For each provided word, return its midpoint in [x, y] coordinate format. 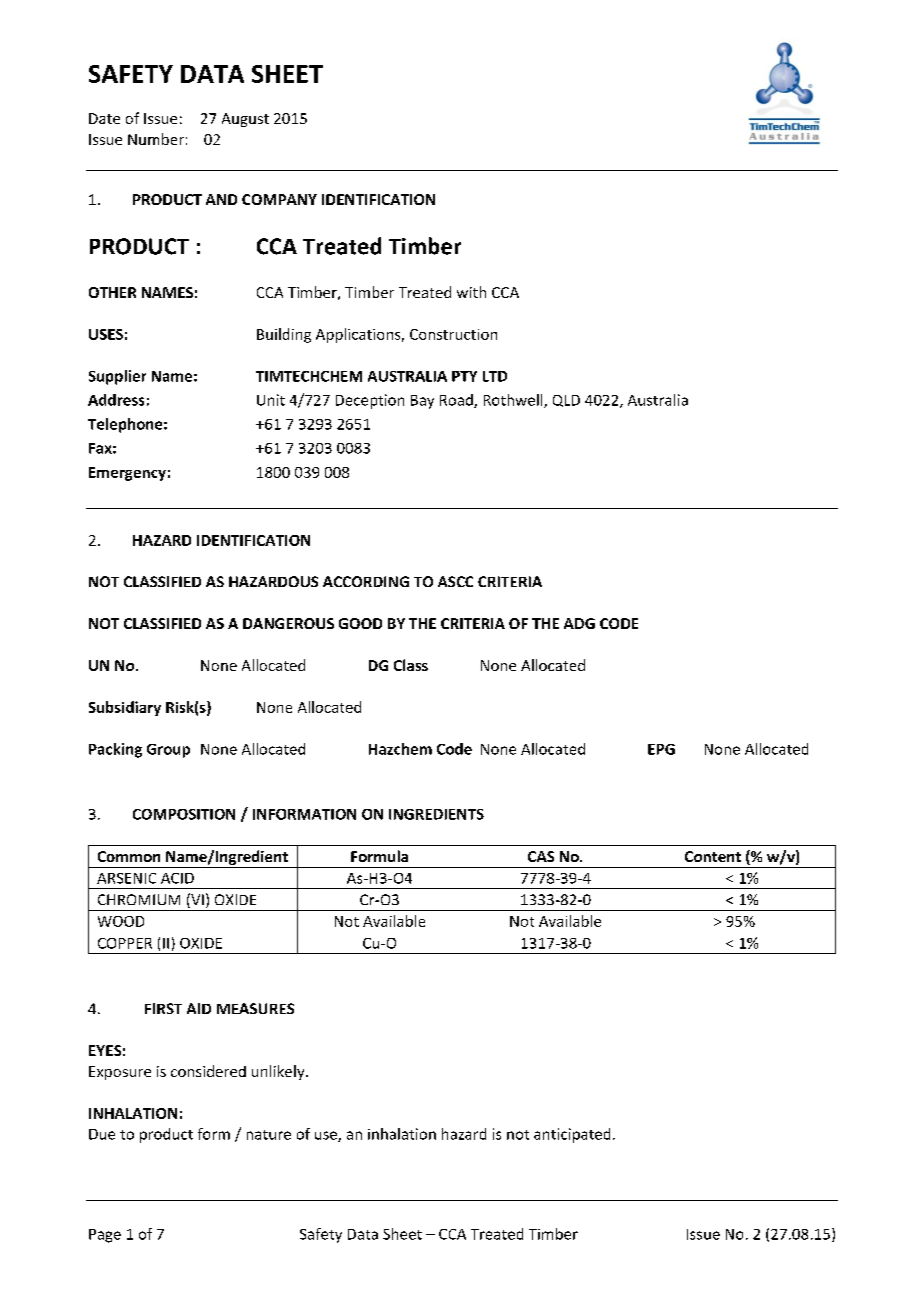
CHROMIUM [139, 899]
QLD [566, 401]
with [471, 292]
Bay [422, 402]
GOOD [360, 623]
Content [713, 856]
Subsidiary [125, 708]
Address [116, 400]
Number [156, 139]
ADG [579, 623]
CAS [541, 856]
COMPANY [279, 199]
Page [105, 1236]
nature [269, 1135]
